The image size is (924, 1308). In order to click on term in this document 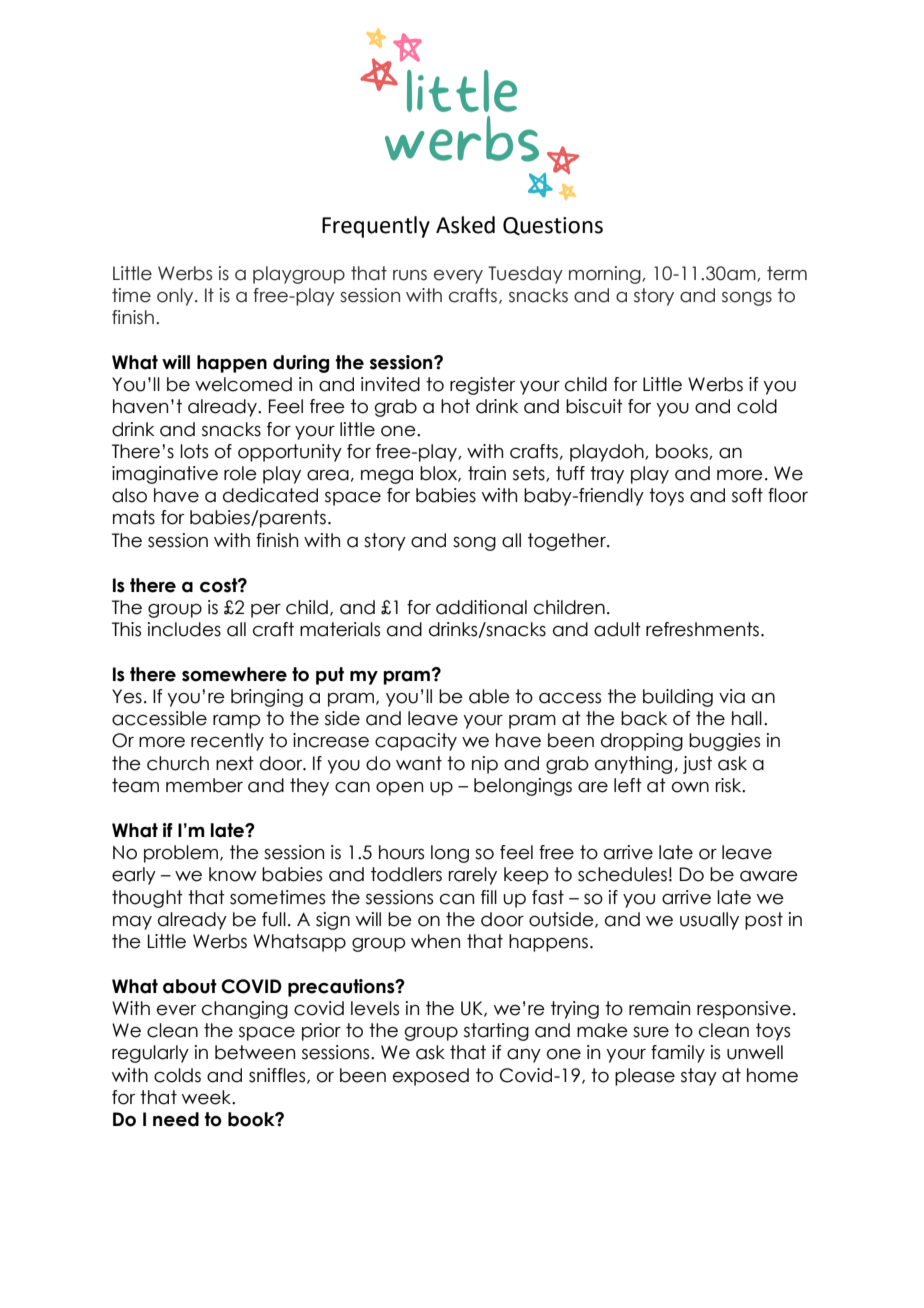, I will do `click(787, 273)`.
